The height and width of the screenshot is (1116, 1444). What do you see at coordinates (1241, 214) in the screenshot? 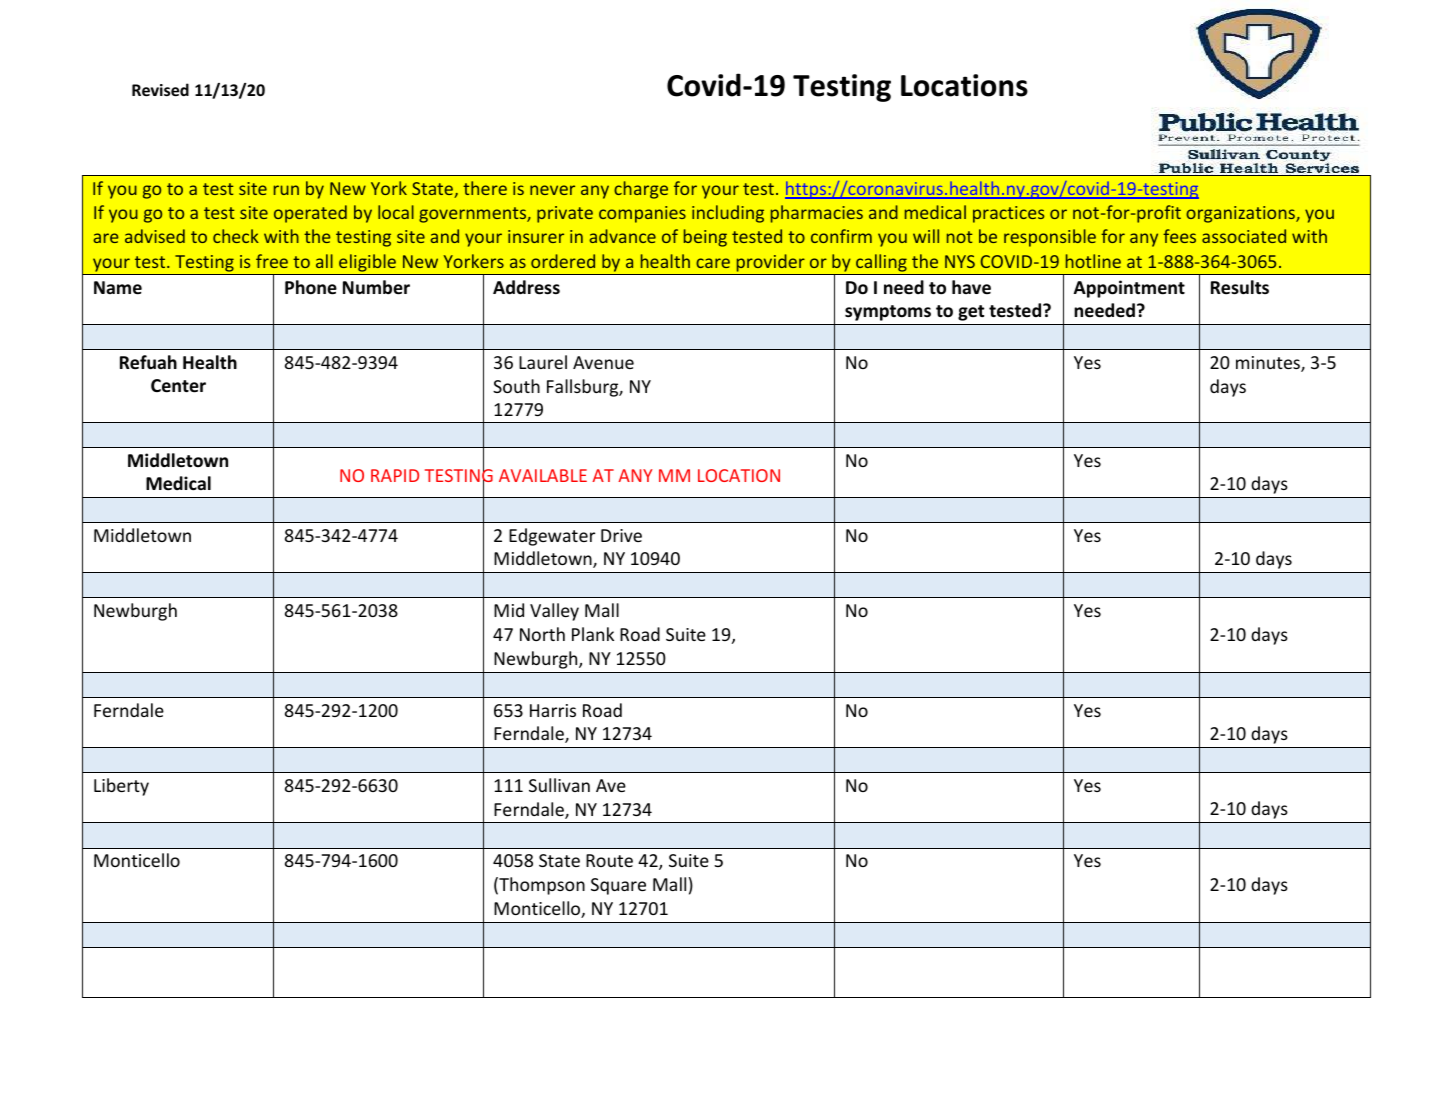
I see `organizations` at bounding box center [1241, 214].
